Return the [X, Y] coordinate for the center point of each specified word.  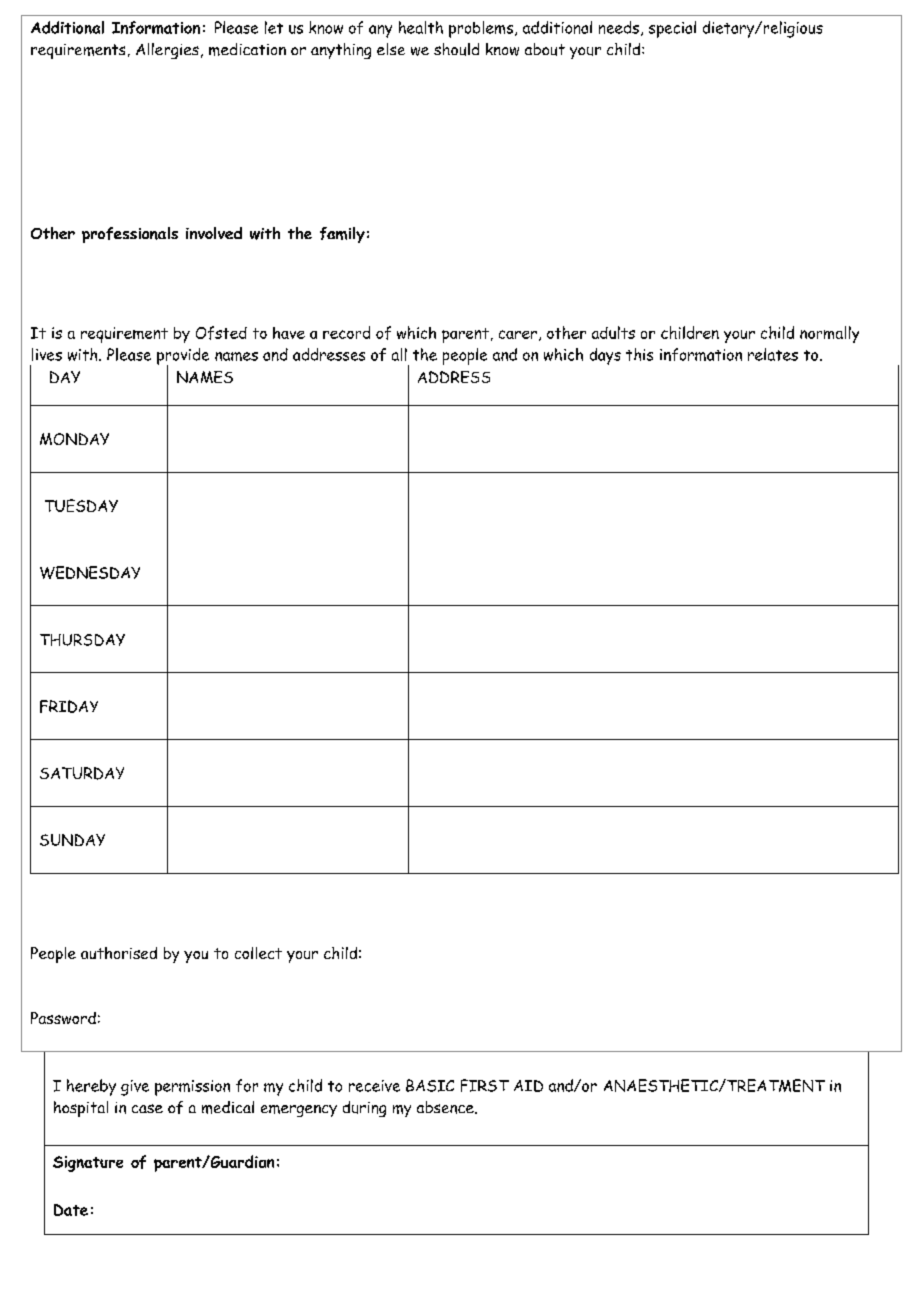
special [672, 29]
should [456, 49]
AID [528, 1086]
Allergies [167, 51]
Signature [88, 1164]
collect [258, 953]
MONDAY [74, 439]
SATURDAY [82, 773]
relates [773, 354]
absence [446, 1107]
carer [518, 334]
